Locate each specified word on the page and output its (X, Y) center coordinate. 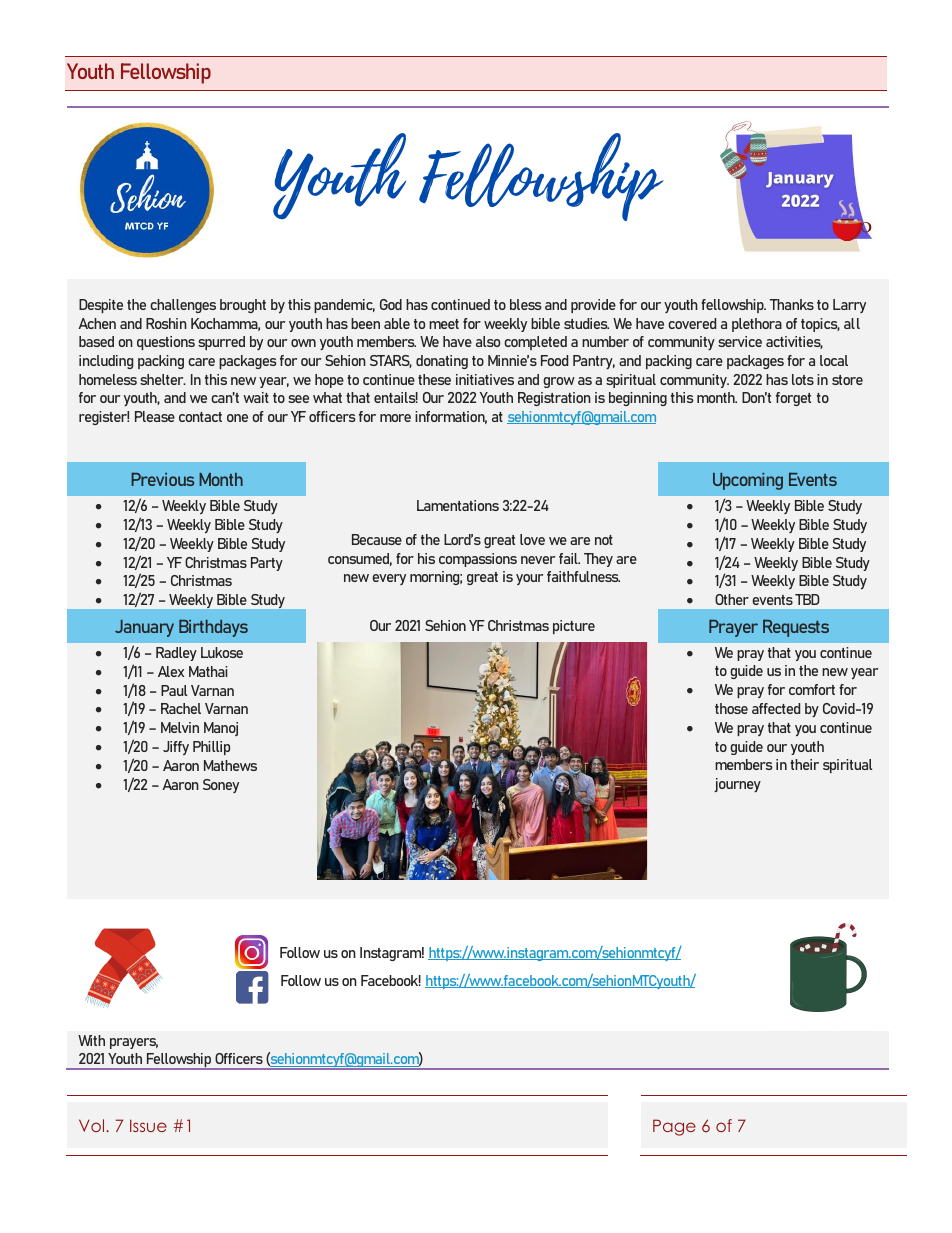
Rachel (181, 708)
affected (776, 708)
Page (674, 1127)
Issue (148, 1125)
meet (444, 324)
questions (166, 343)
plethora (757, 325)
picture (574, 627)
